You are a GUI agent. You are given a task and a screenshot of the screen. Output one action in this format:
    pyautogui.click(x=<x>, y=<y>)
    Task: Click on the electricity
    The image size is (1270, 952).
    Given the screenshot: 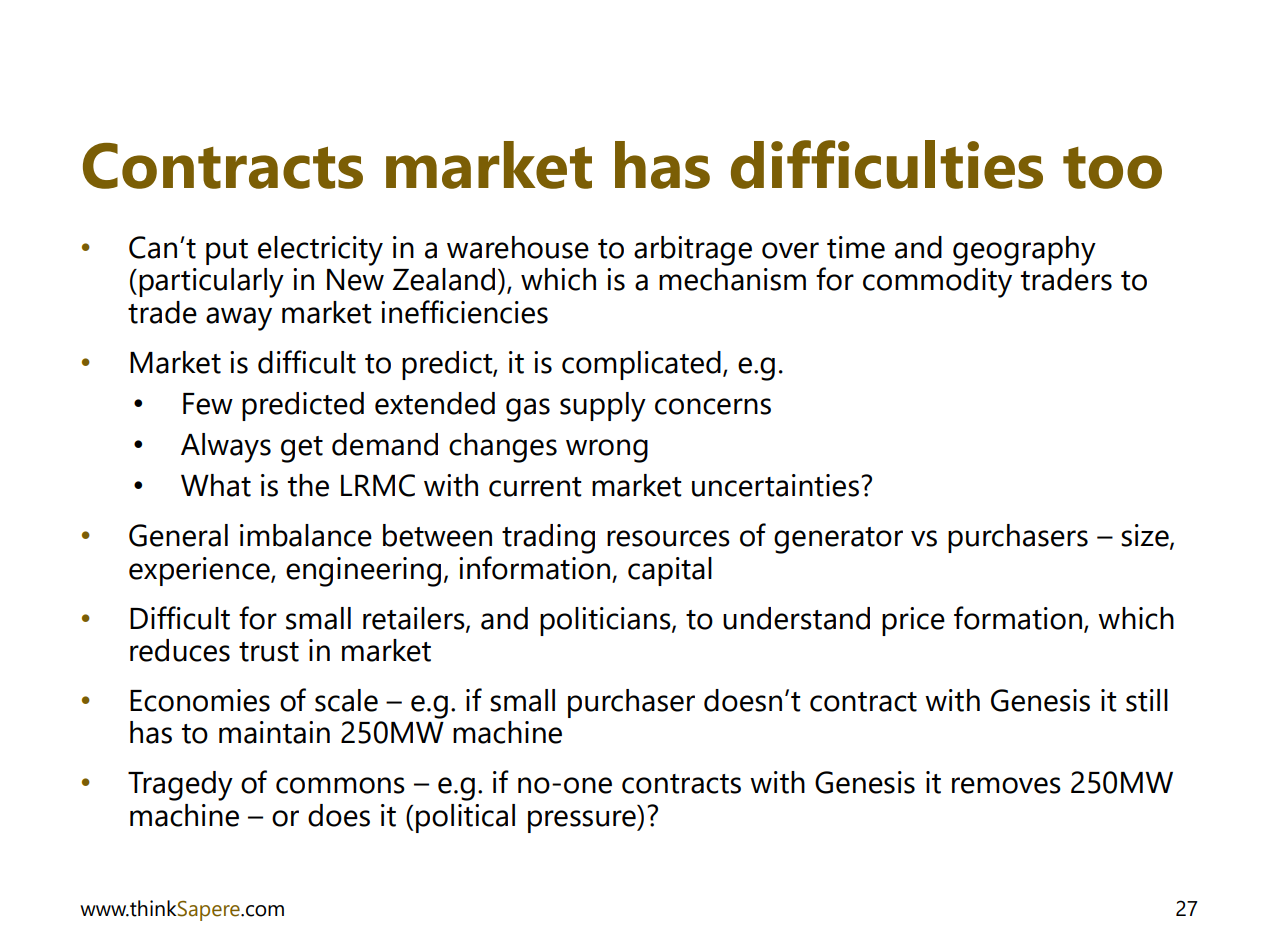 What is the action you would take?
    pyautogui.click(x=320, y=251)
